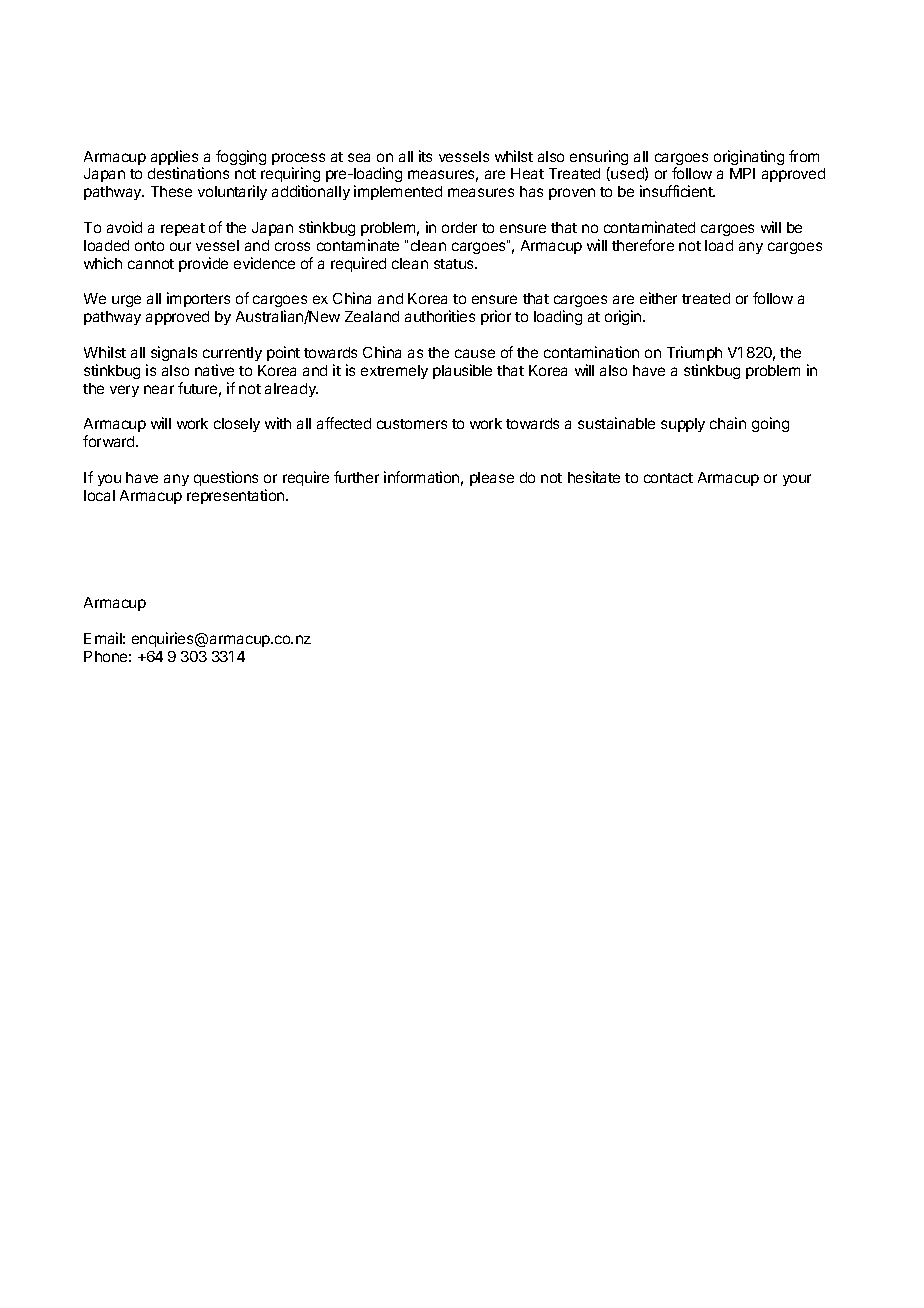 This document has height=1308, width=924. What do you see at coordinates (198, 299) in the document?
I see `importers` at bounding box center [198, 299].
